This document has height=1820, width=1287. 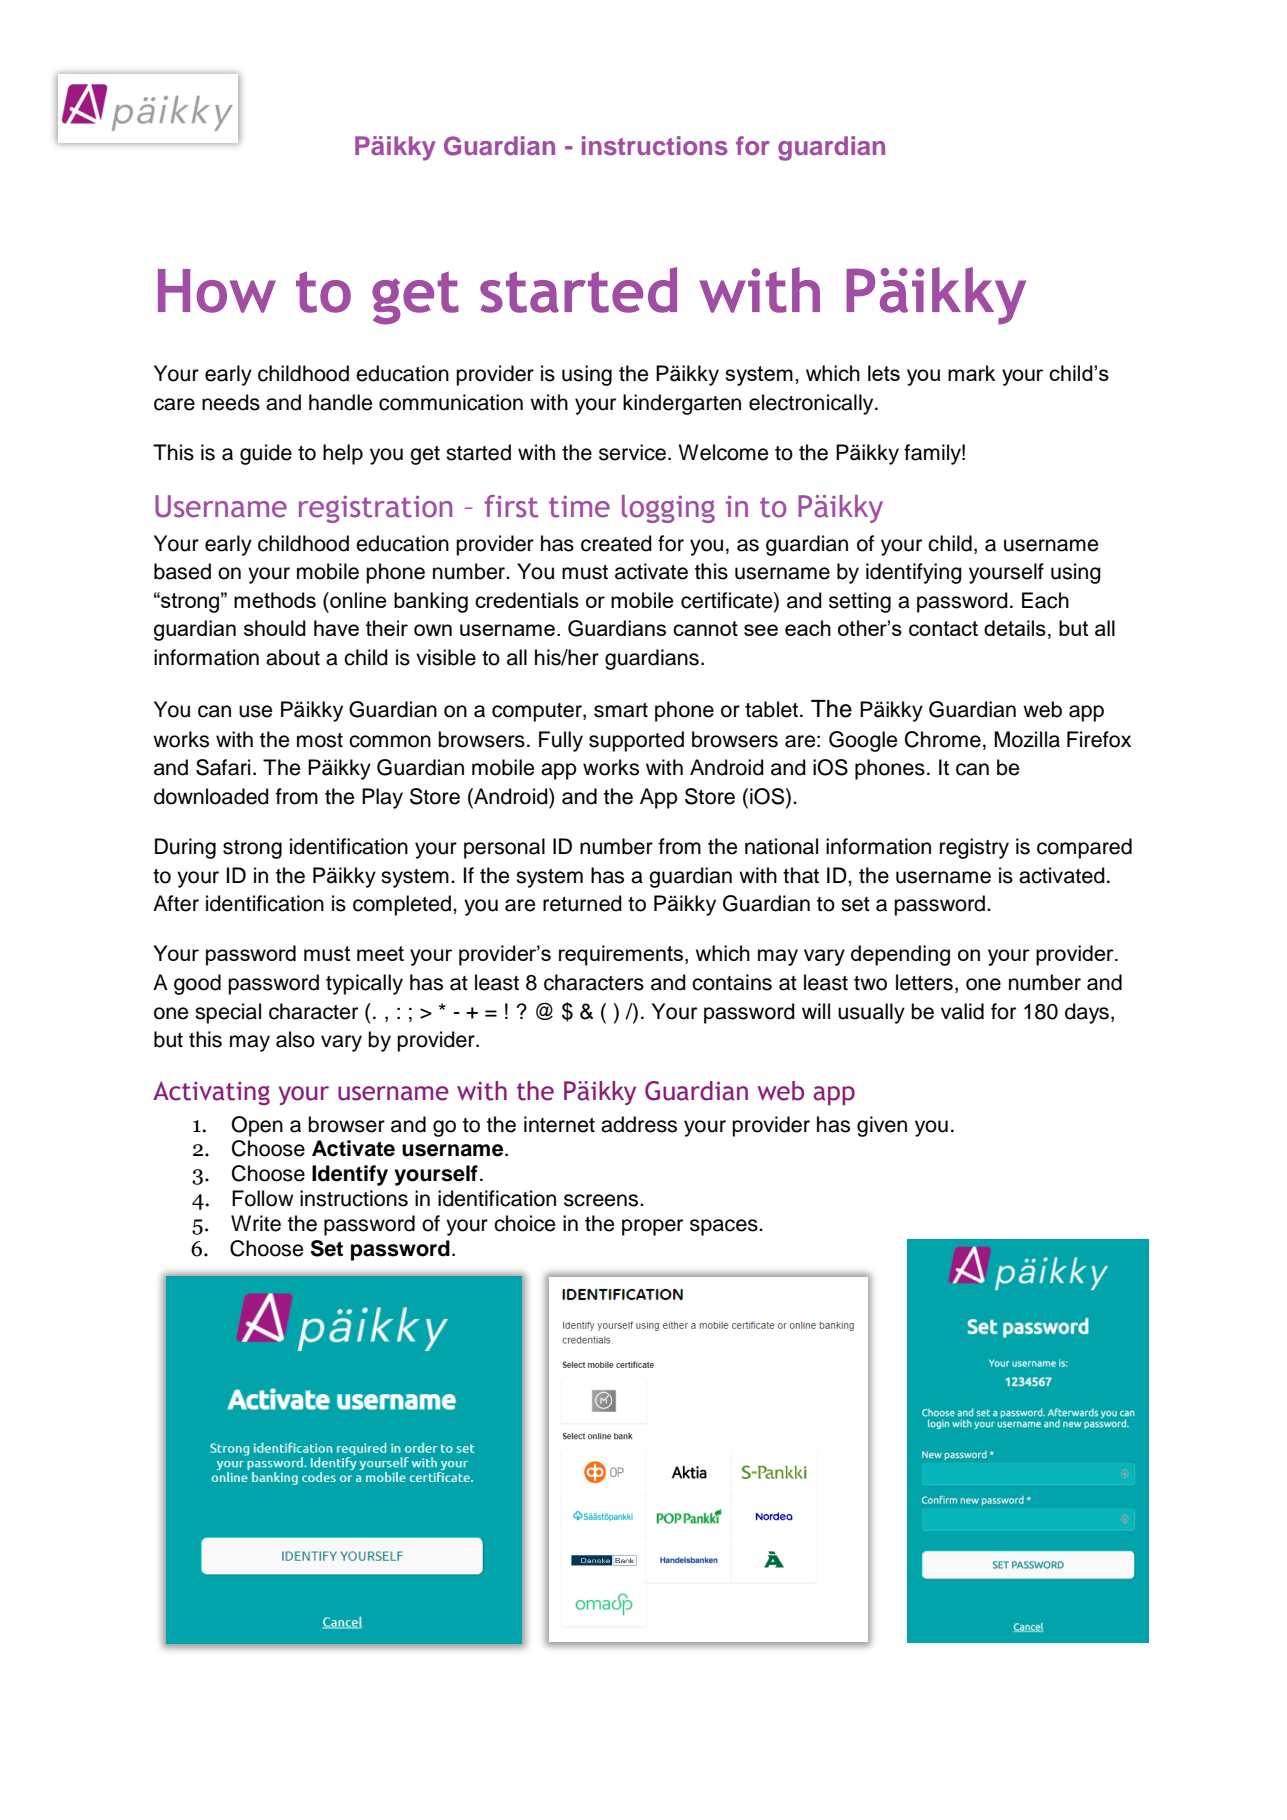 I want to click on also, so click(x=295, y=1039).
